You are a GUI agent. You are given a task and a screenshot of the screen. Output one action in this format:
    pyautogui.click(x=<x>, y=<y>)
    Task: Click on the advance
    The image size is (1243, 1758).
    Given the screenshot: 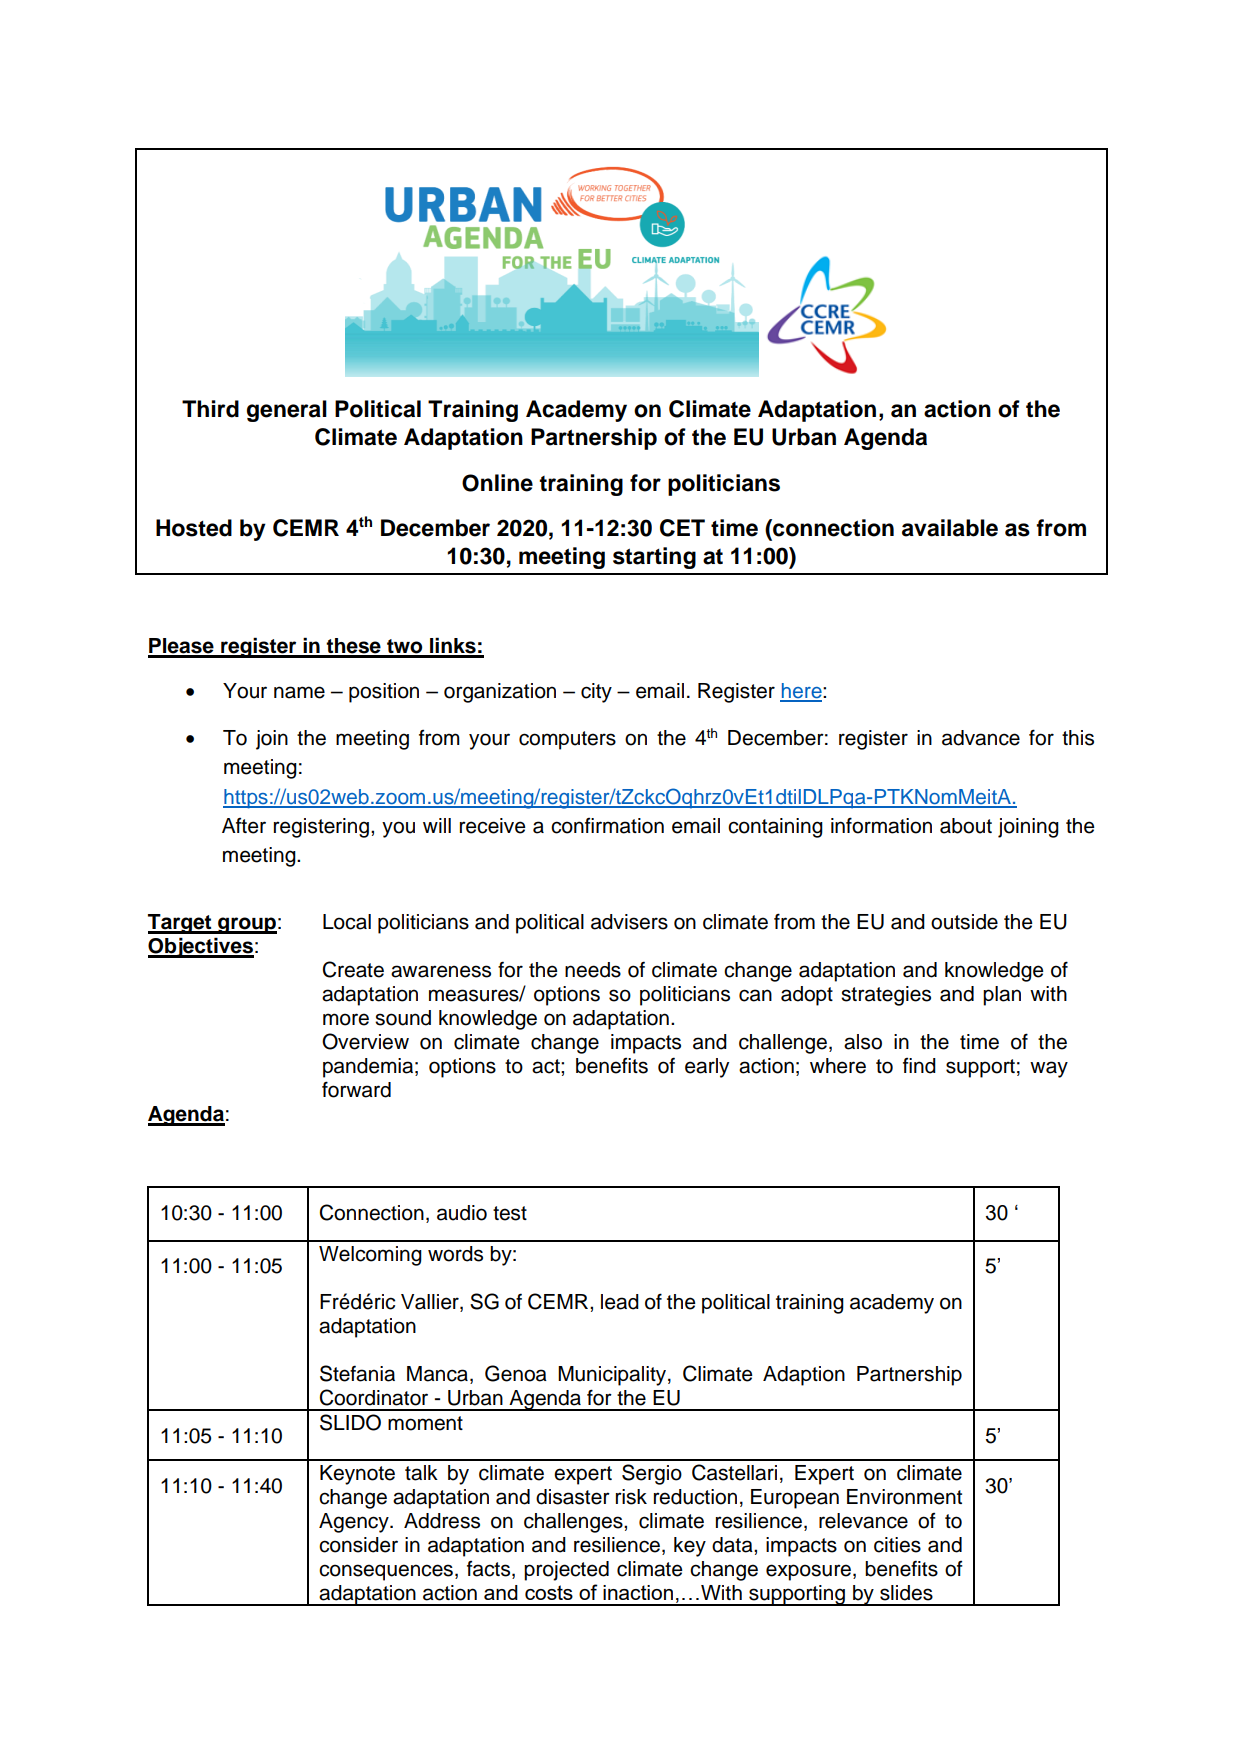 What is the action you would take?
    pyautogui.click(x=981, y=738)
